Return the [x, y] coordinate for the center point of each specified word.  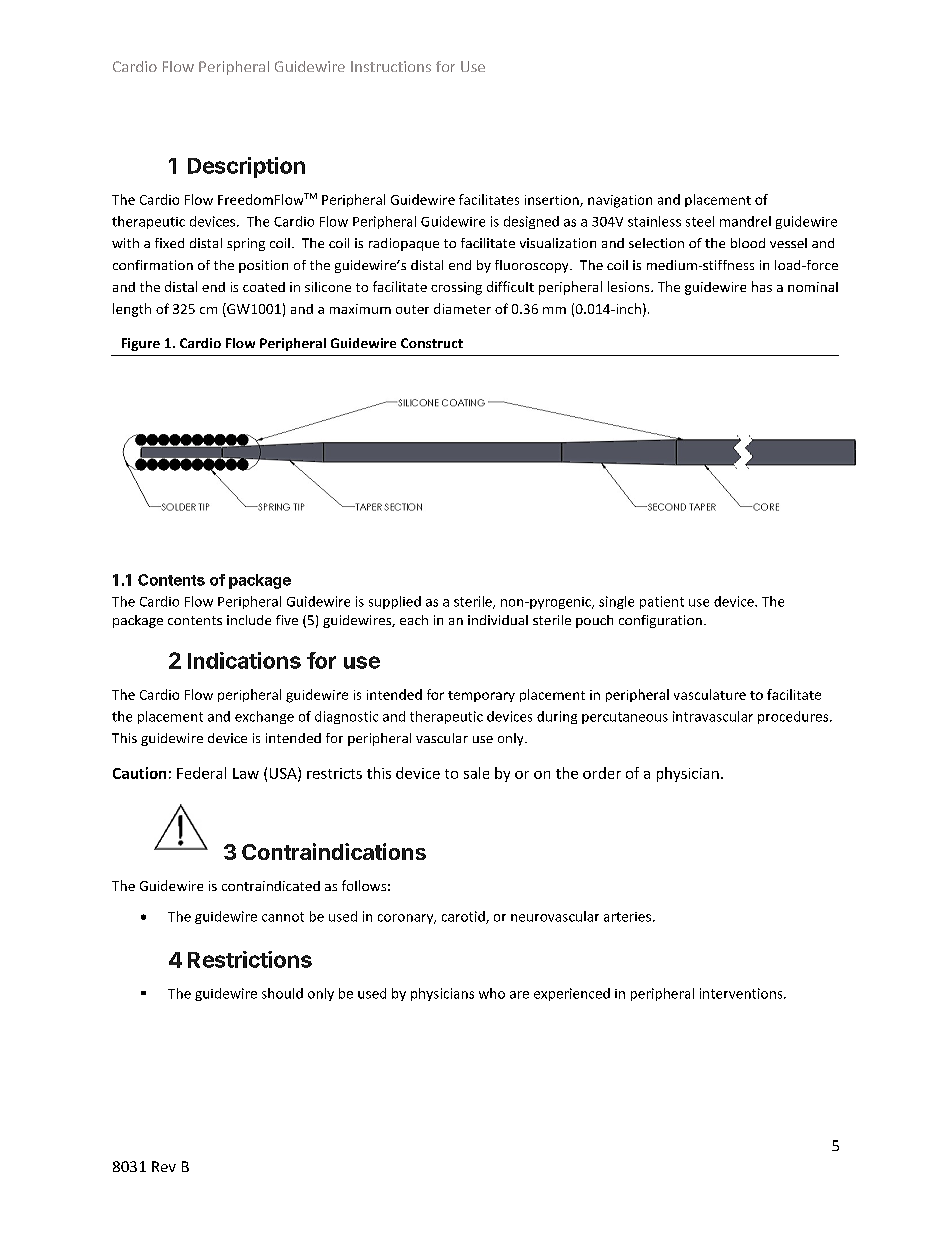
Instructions [391, 66]
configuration [660, 621]
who [492, 993]
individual [498, 620]
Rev [164, 1166]
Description [246, 167]
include [249, 620]
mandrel [745, 221]
